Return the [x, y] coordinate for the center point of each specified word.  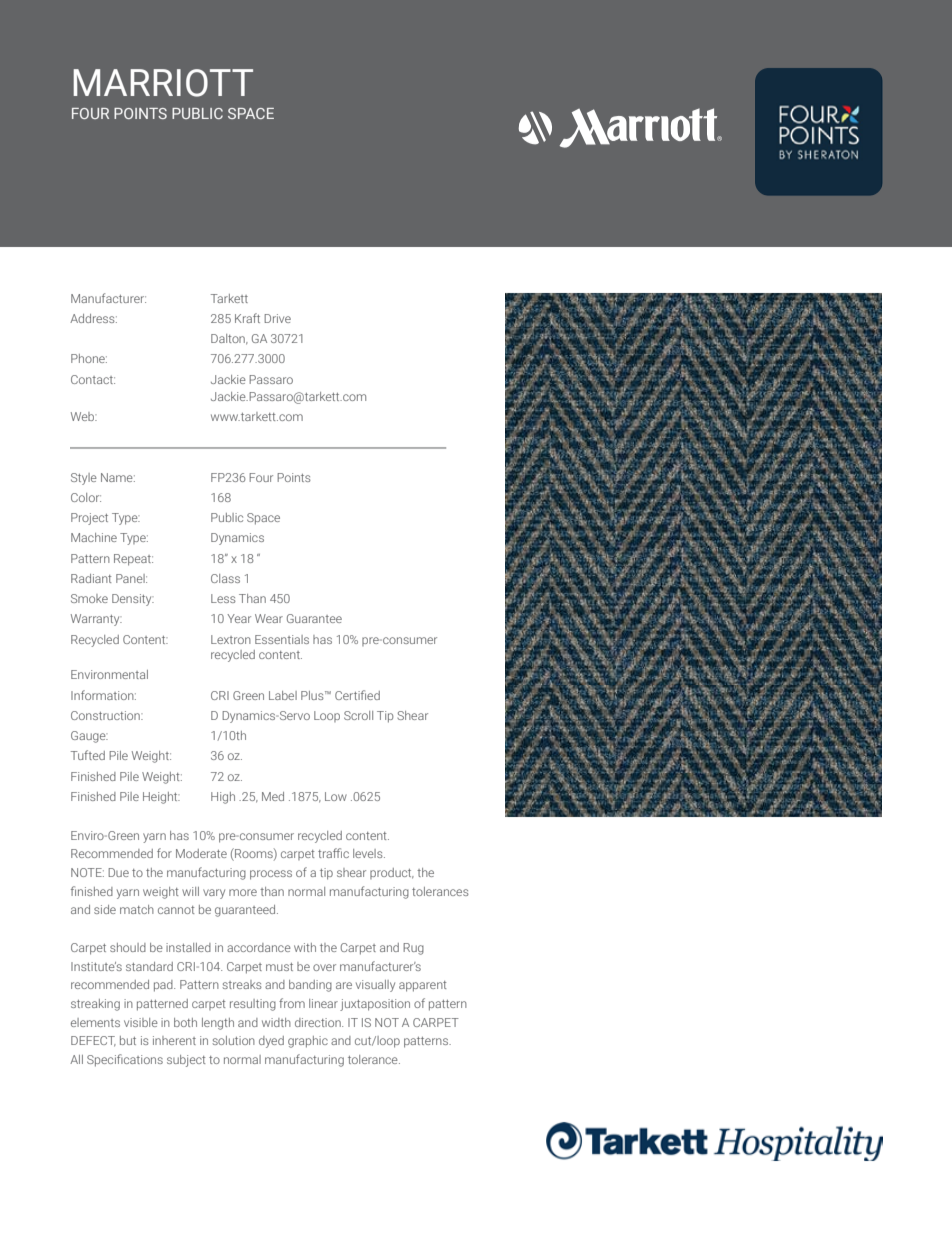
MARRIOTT [163, 83]
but [128, 1040]
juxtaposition [375, 1005]
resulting [253, 1005]
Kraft [247, 318]
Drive [277, 318]
